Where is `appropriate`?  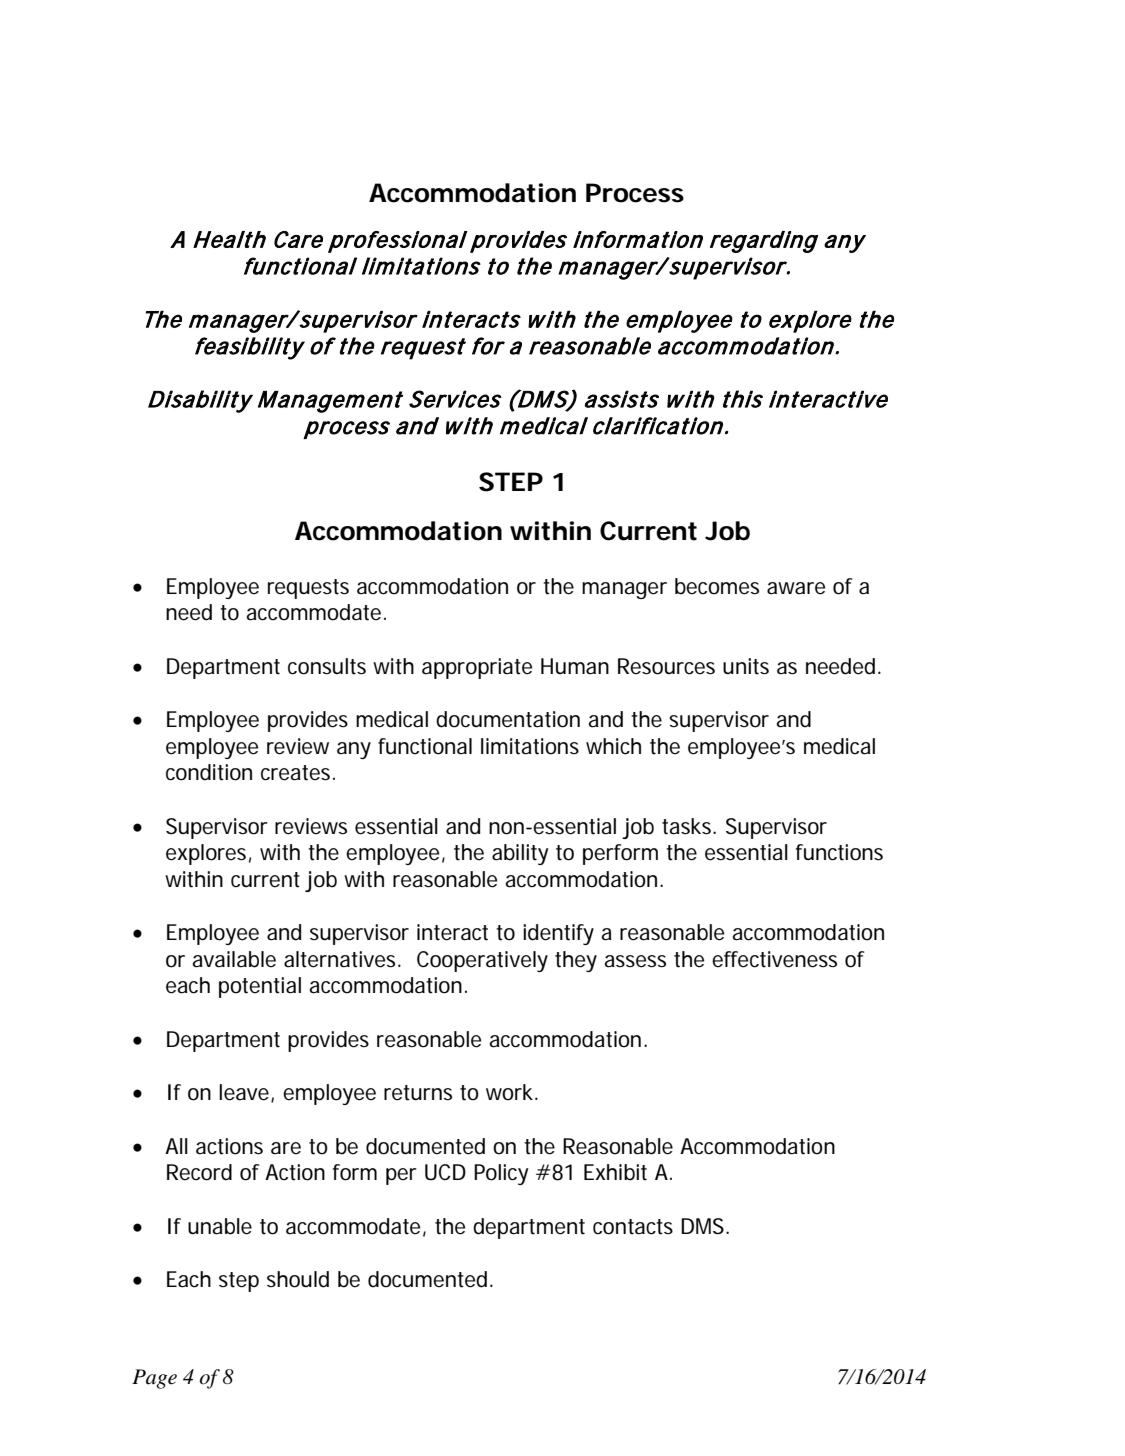 appropriate is located at coordinates (477, 668).
